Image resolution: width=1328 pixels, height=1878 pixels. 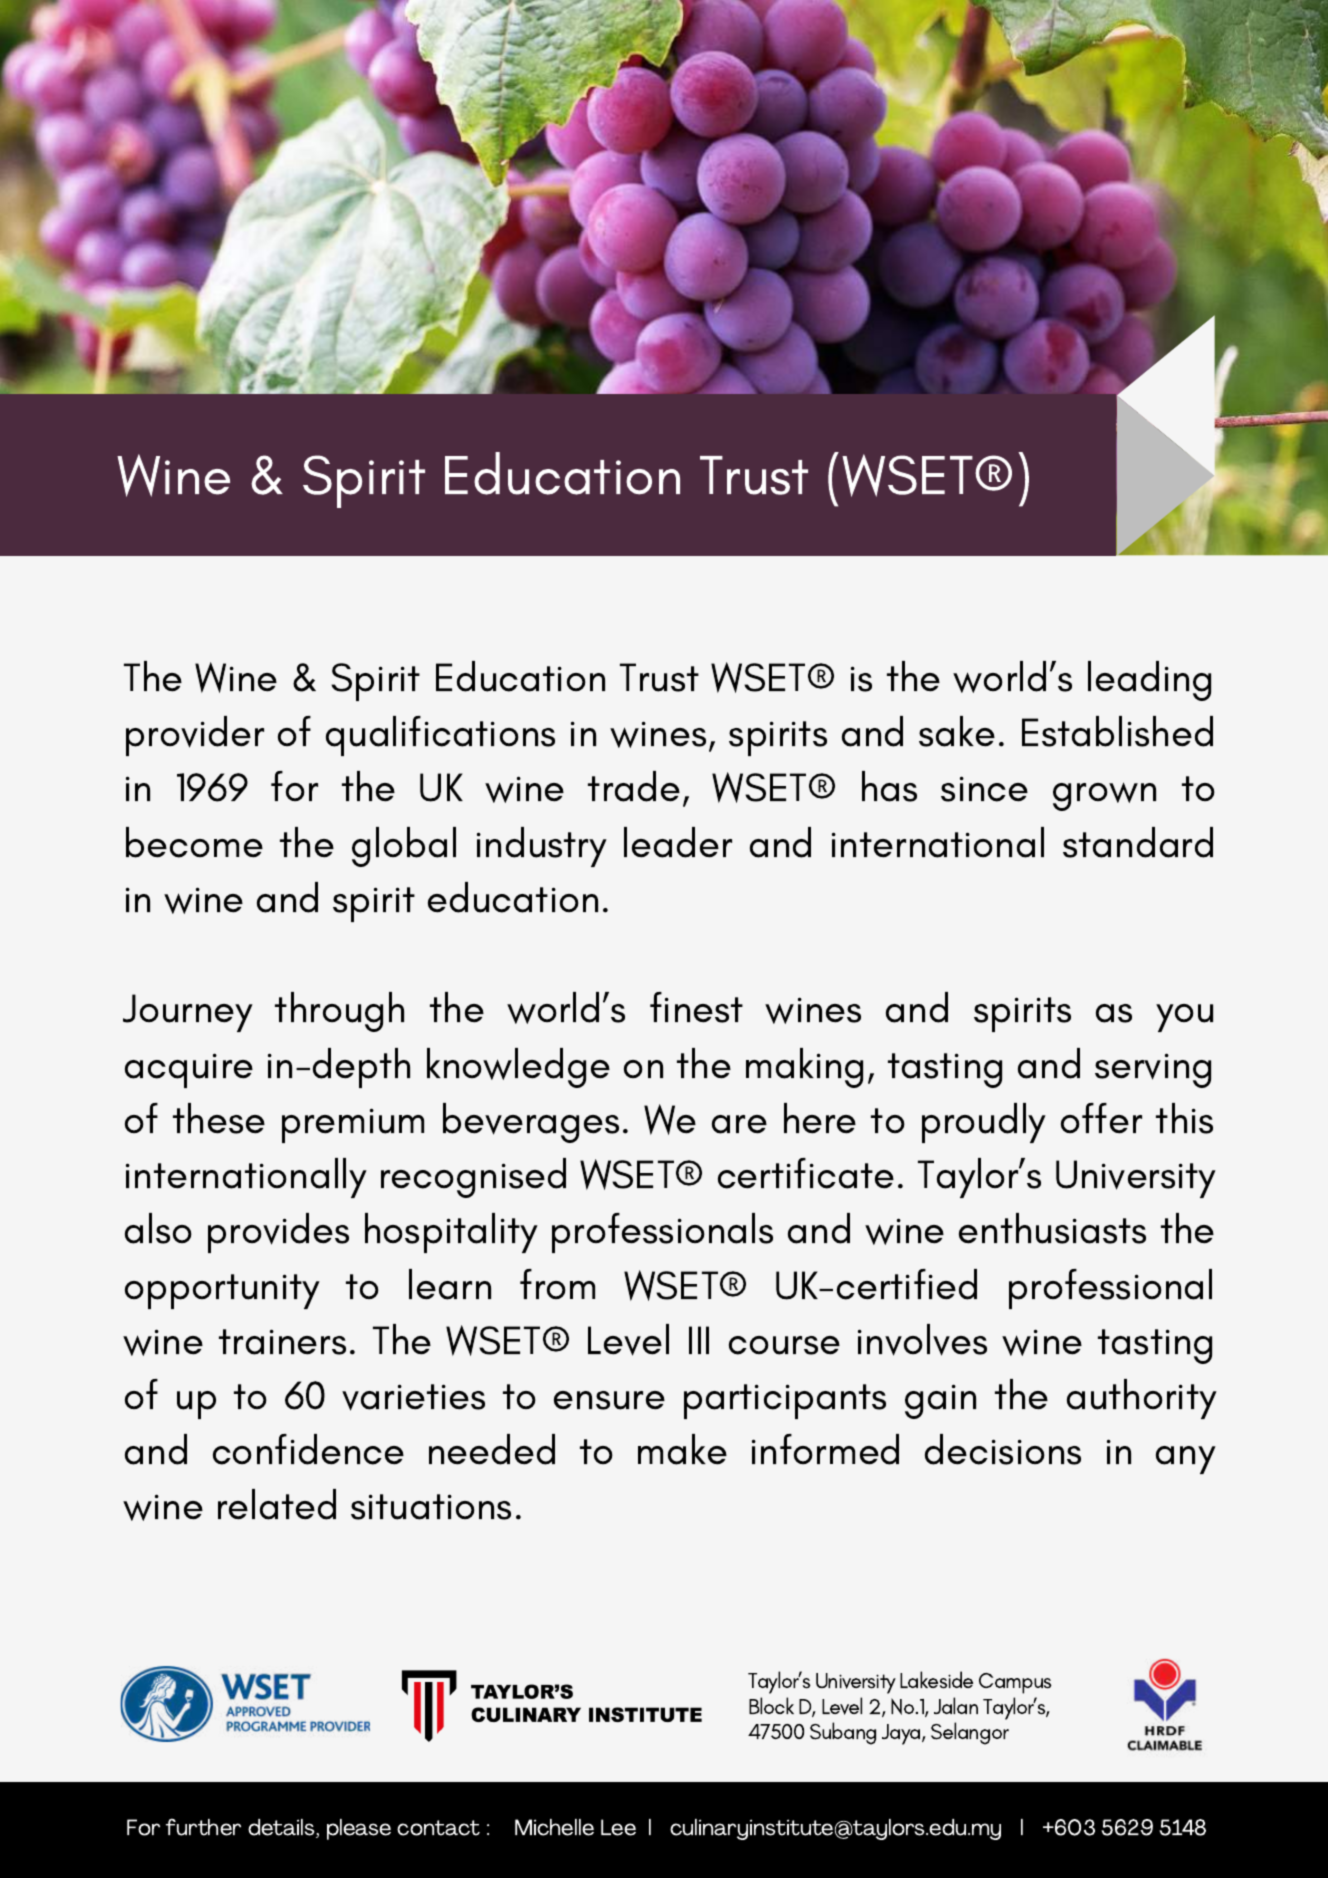 I want to click on provides, so click(x=278, y=1233).
